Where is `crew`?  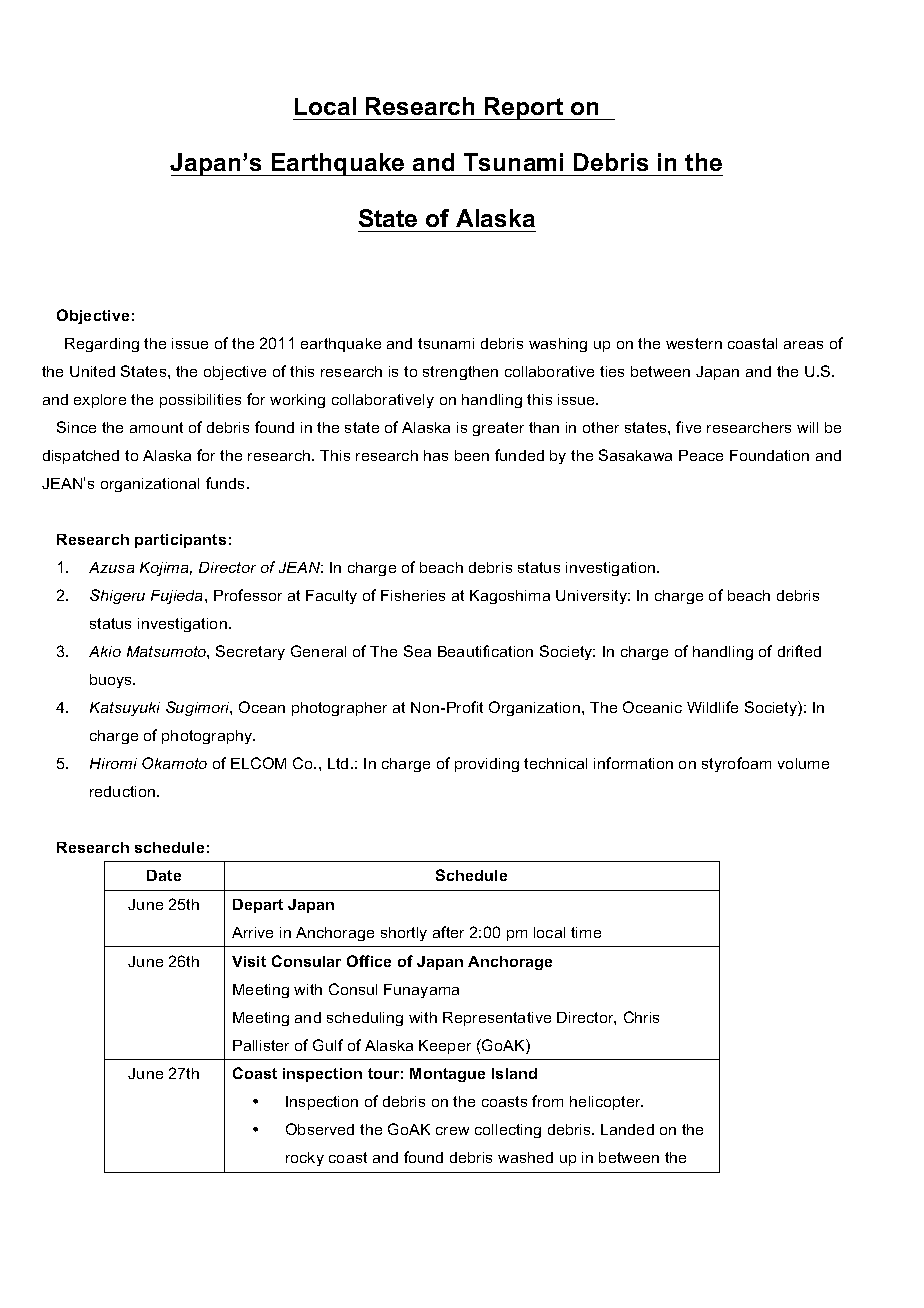
crew is located at coordinates (452, 1131).
